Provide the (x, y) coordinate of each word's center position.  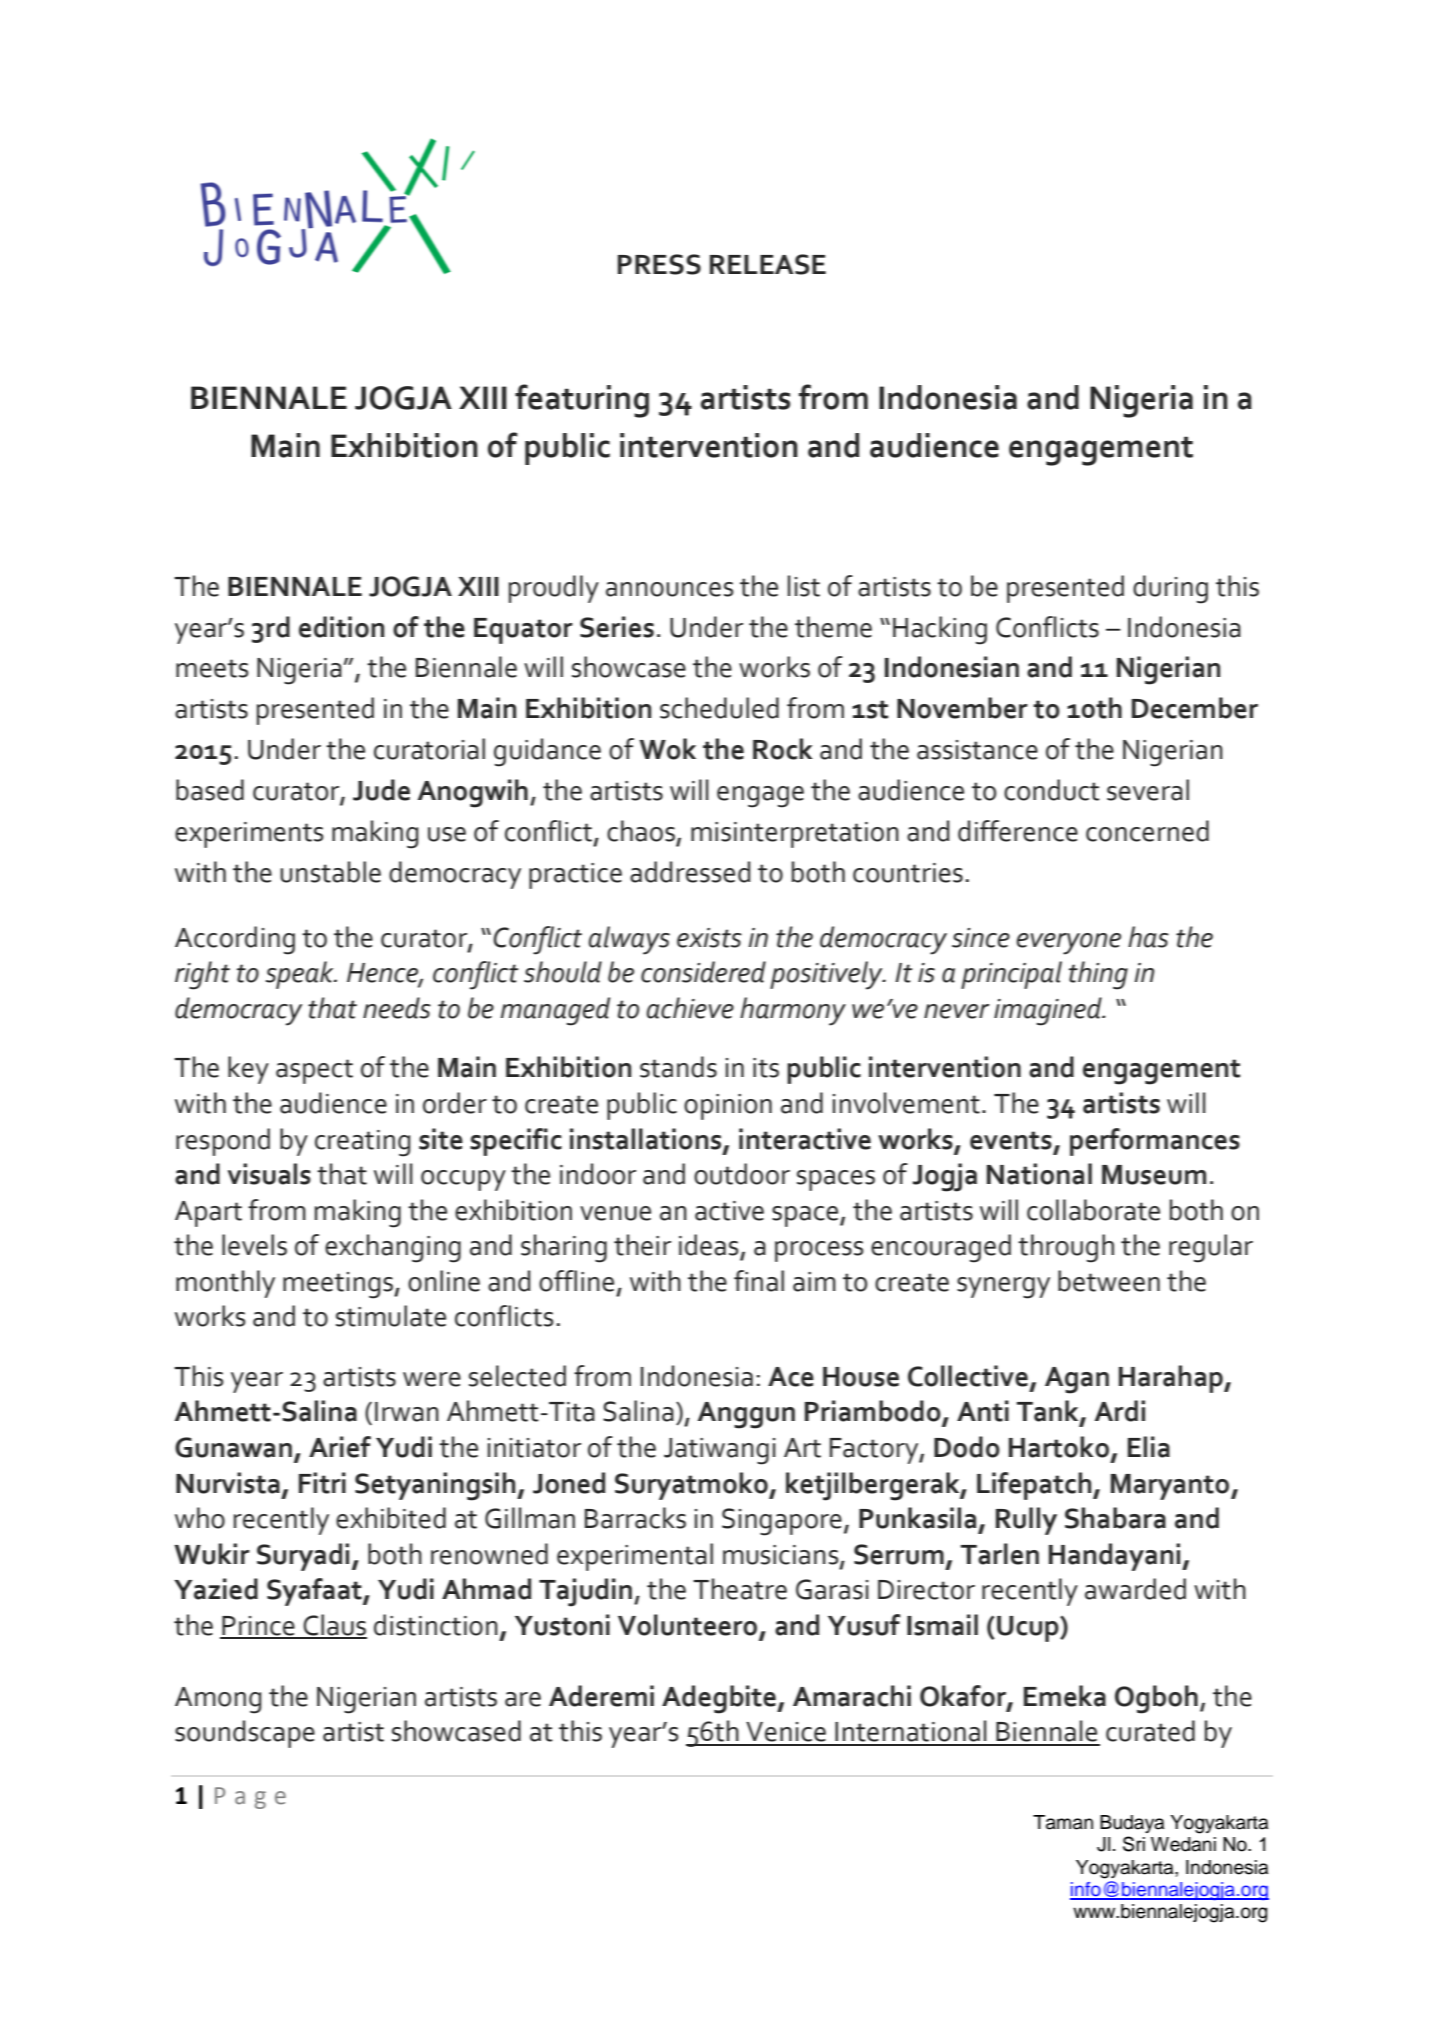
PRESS (659, 264)
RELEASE (768, 264)
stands (678, 1067)
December (1195, 708)
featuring (582, 401)
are (523, 1699)
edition (341, 627)
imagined (1049, 1011)
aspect (314, 1071)
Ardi (1120, 1411)
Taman (1063, 1822)
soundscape (245, 1734)
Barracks (635, 1518)
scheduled (719, 708)
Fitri (322, 1483)
